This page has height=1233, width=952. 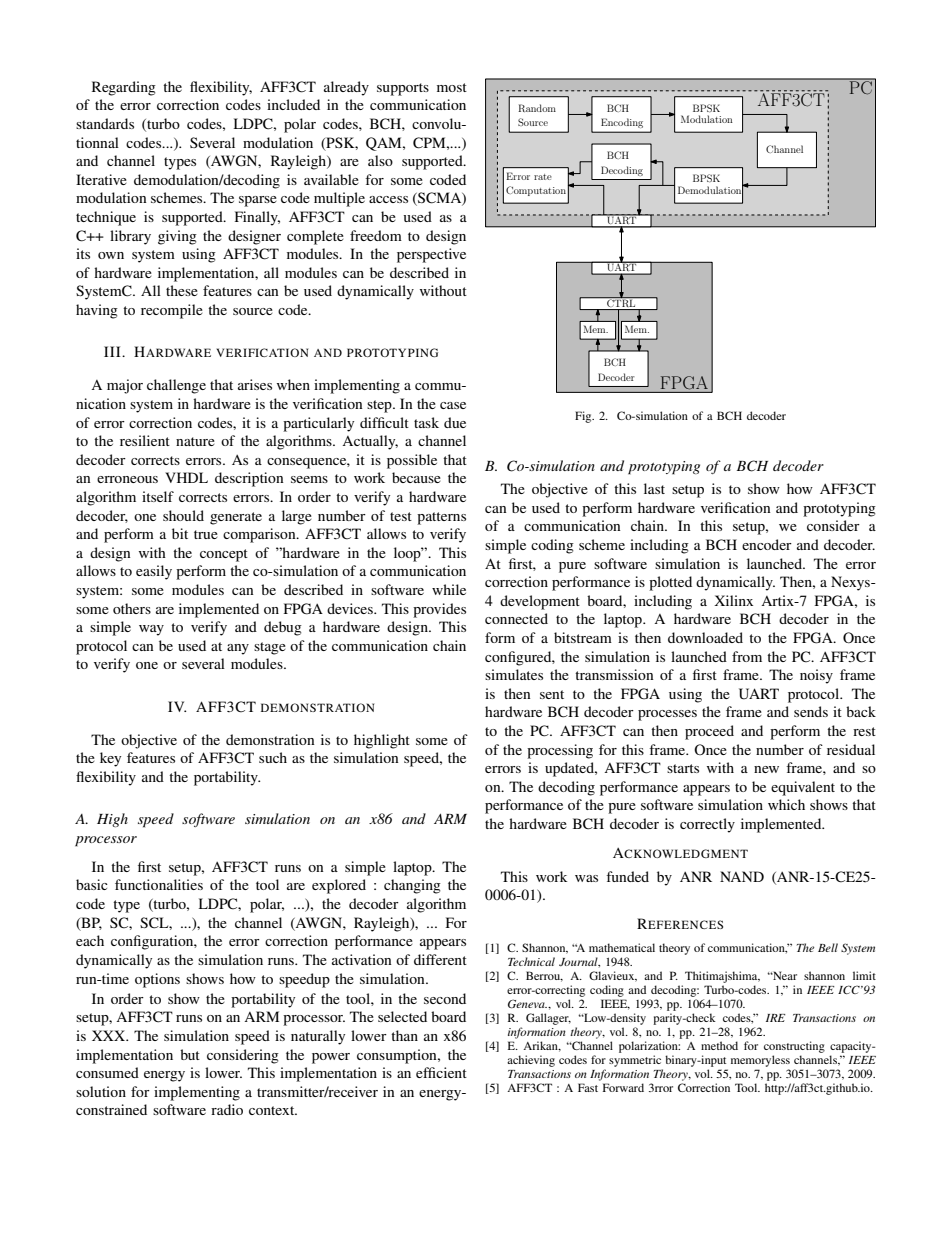 What do you see at coordinates (441, 1072) in the page?
I see `efficient` at bounding box center [441, 1072].
